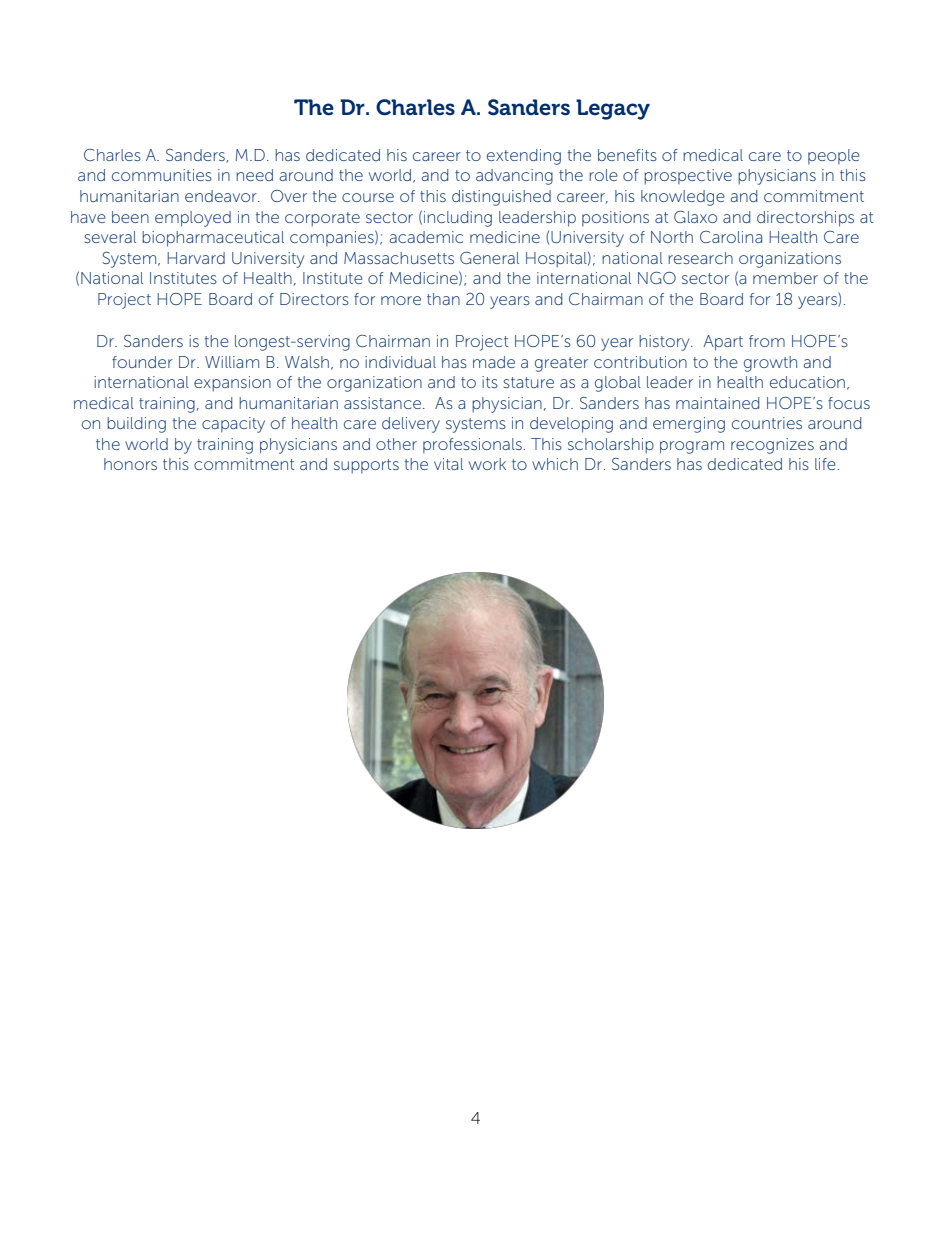 This screenshot has height=1233, width=952. Describe the element at coordinates (487, 464) in the screenshot. I see `work` at that location.
